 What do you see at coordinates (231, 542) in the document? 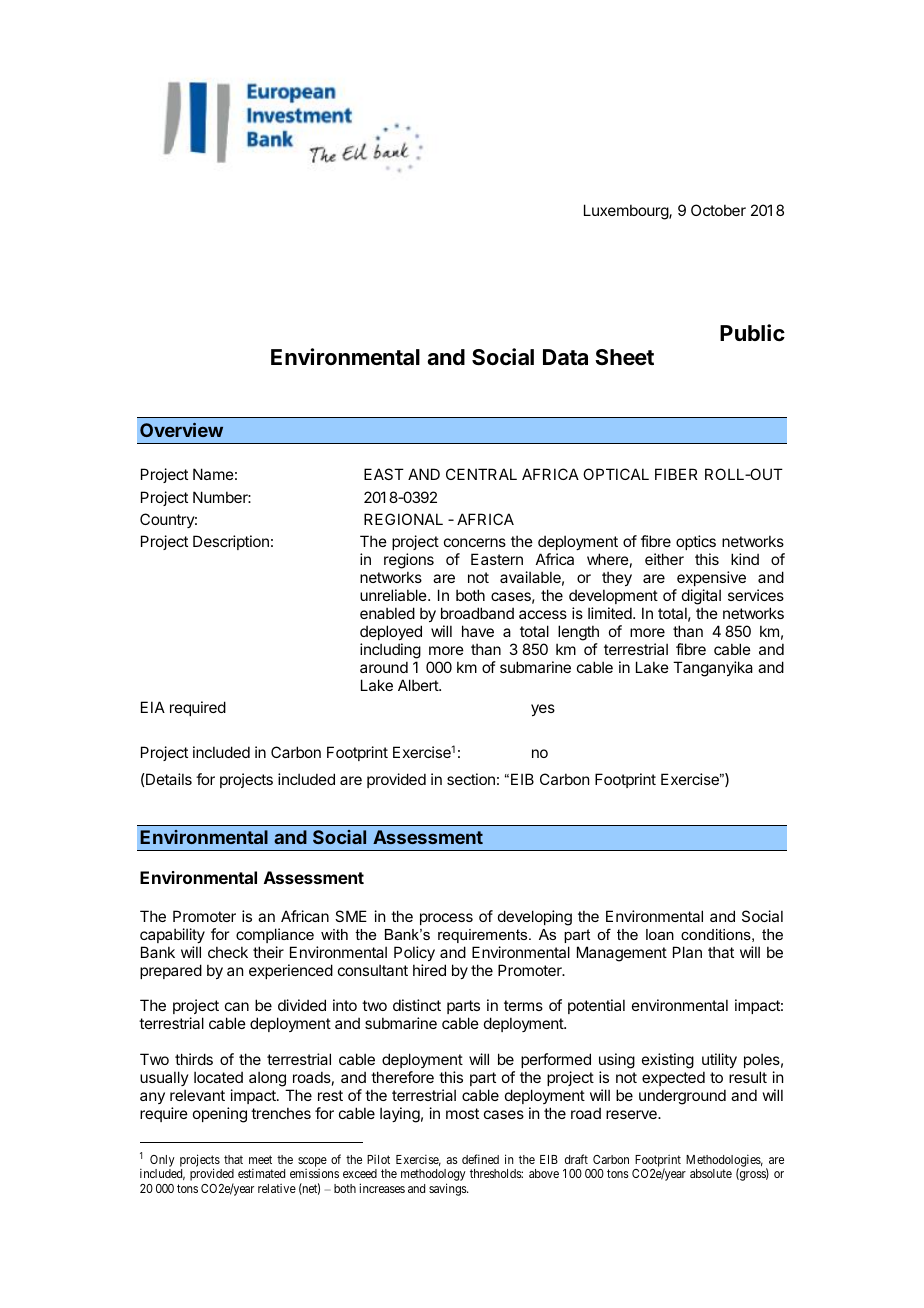
I see `Description` at bounding box center [231, 542].
